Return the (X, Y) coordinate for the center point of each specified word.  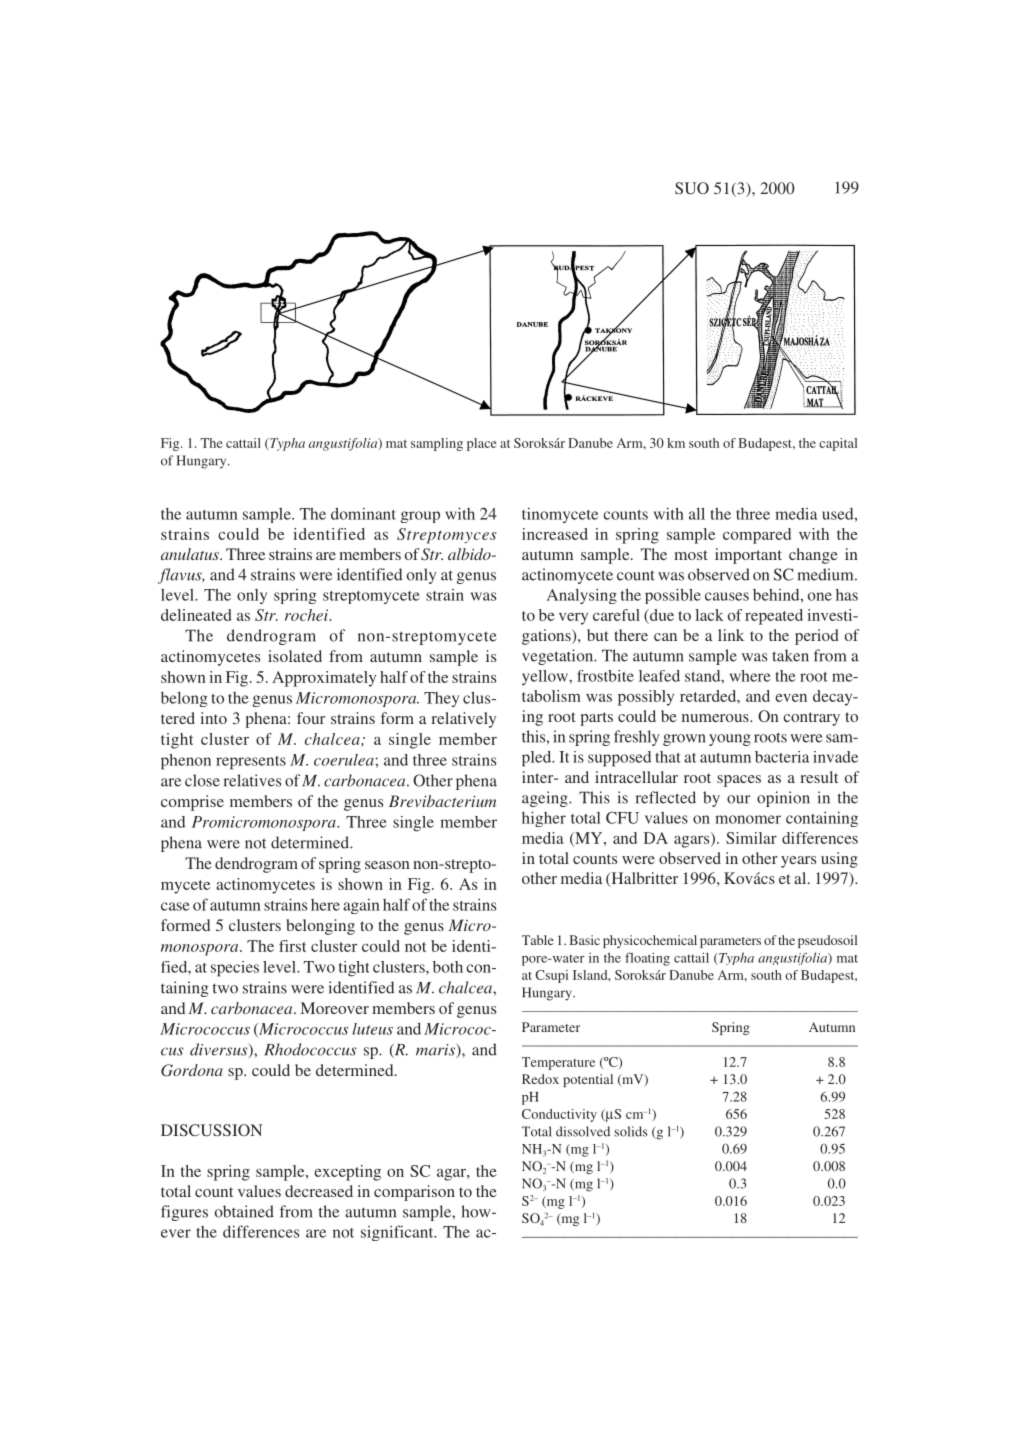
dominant (363, 514)
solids (630, 1131)
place (482, 444)
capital (838, 444)
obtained (244, 1211)
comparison (414, 1193)
